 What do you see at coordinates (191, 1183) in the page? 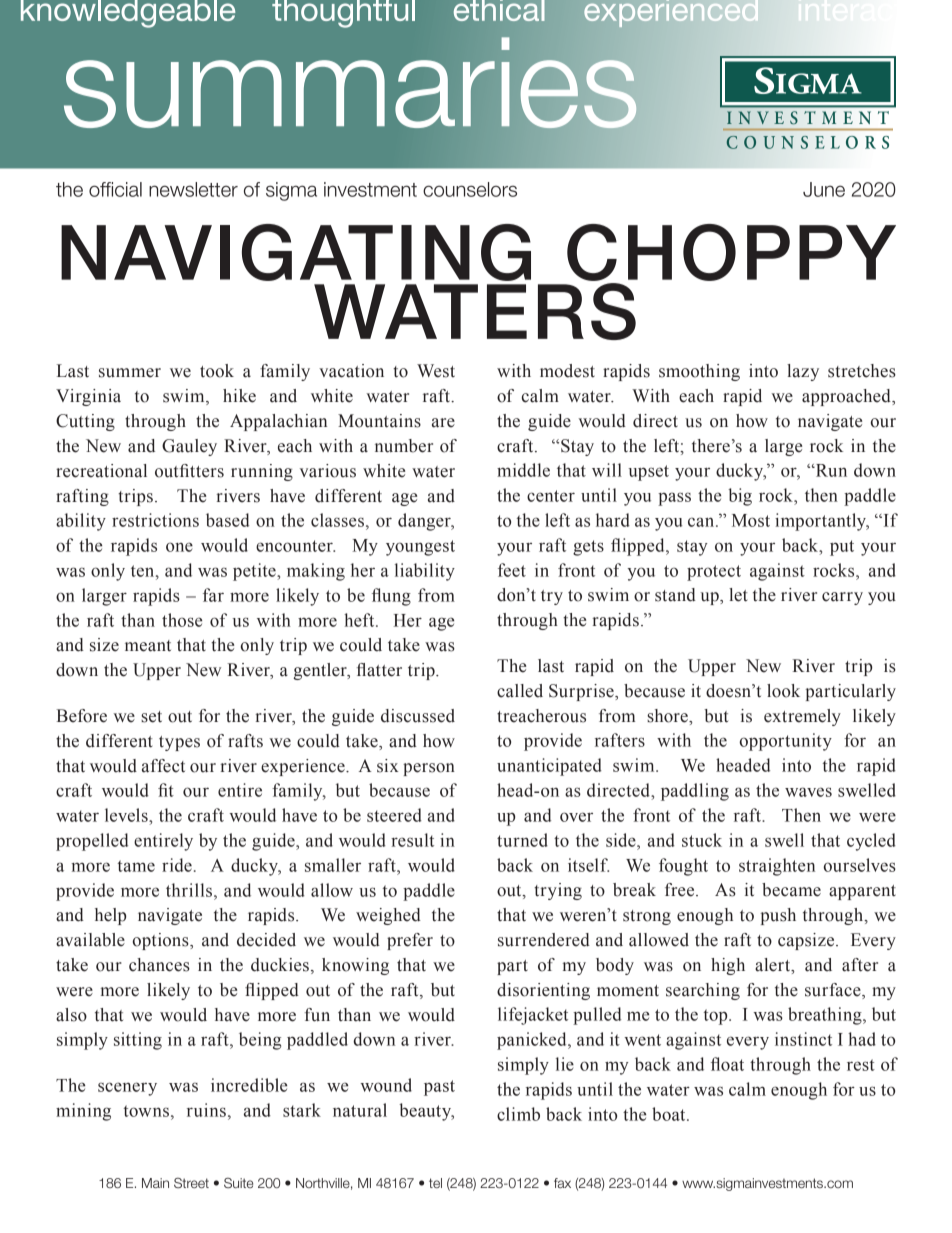
I see `Street` at bounding box center [191, 1183].
